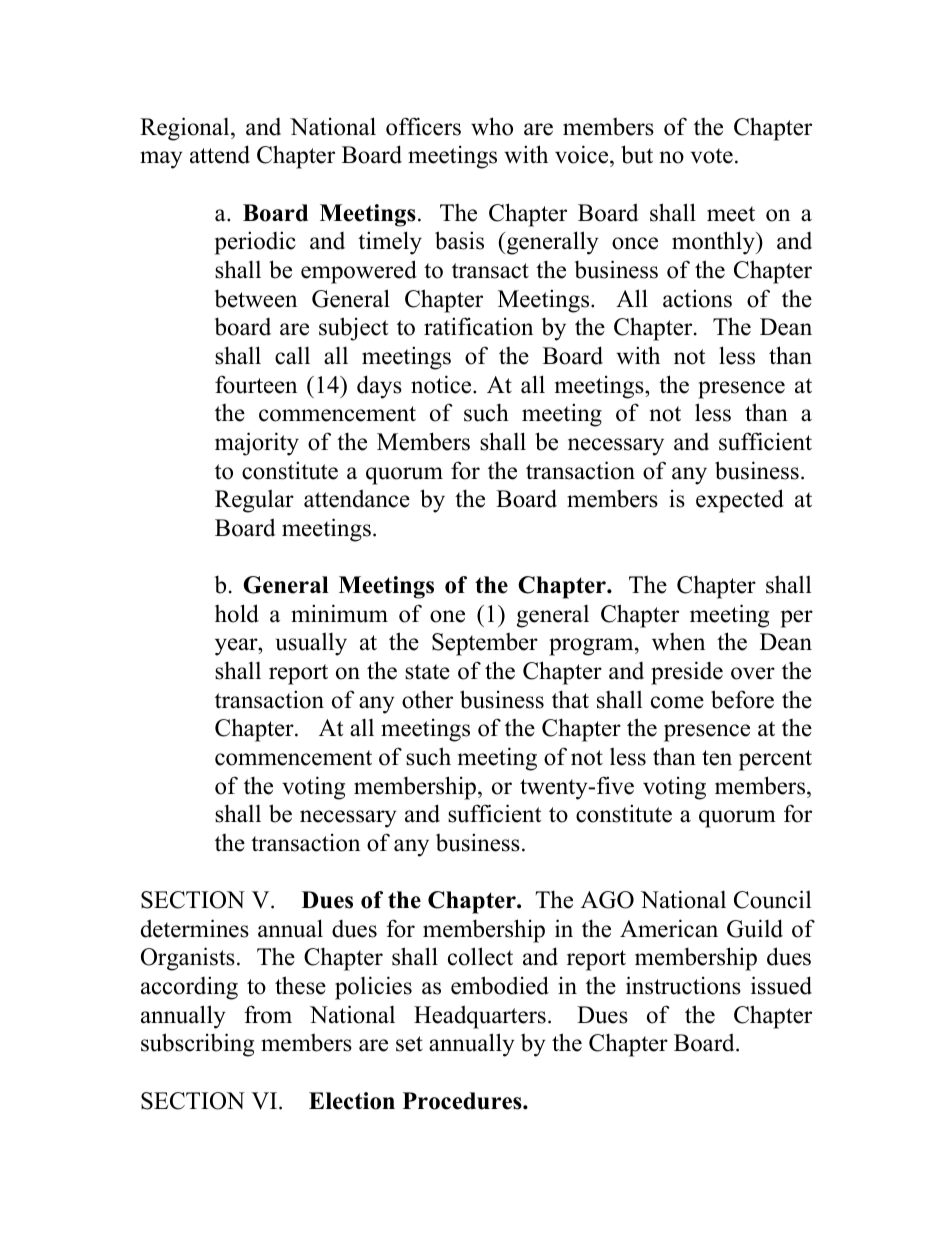 The width and height of the screenshot is (952, 1233). I want to click on Procedures, so click(463, 1101).
